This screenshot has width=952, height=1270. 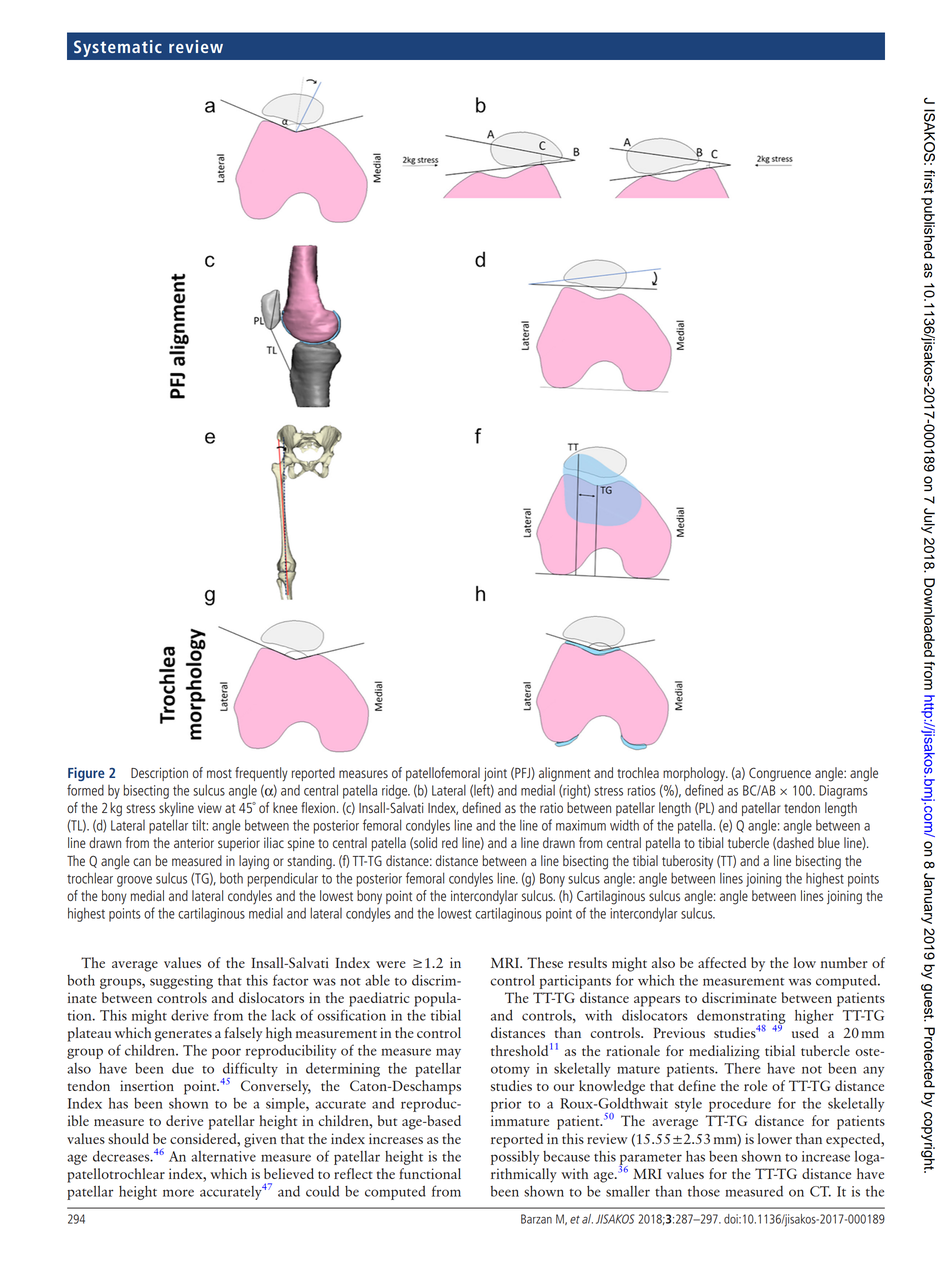 I want to click on alignment, so click(x=565, y=774).
